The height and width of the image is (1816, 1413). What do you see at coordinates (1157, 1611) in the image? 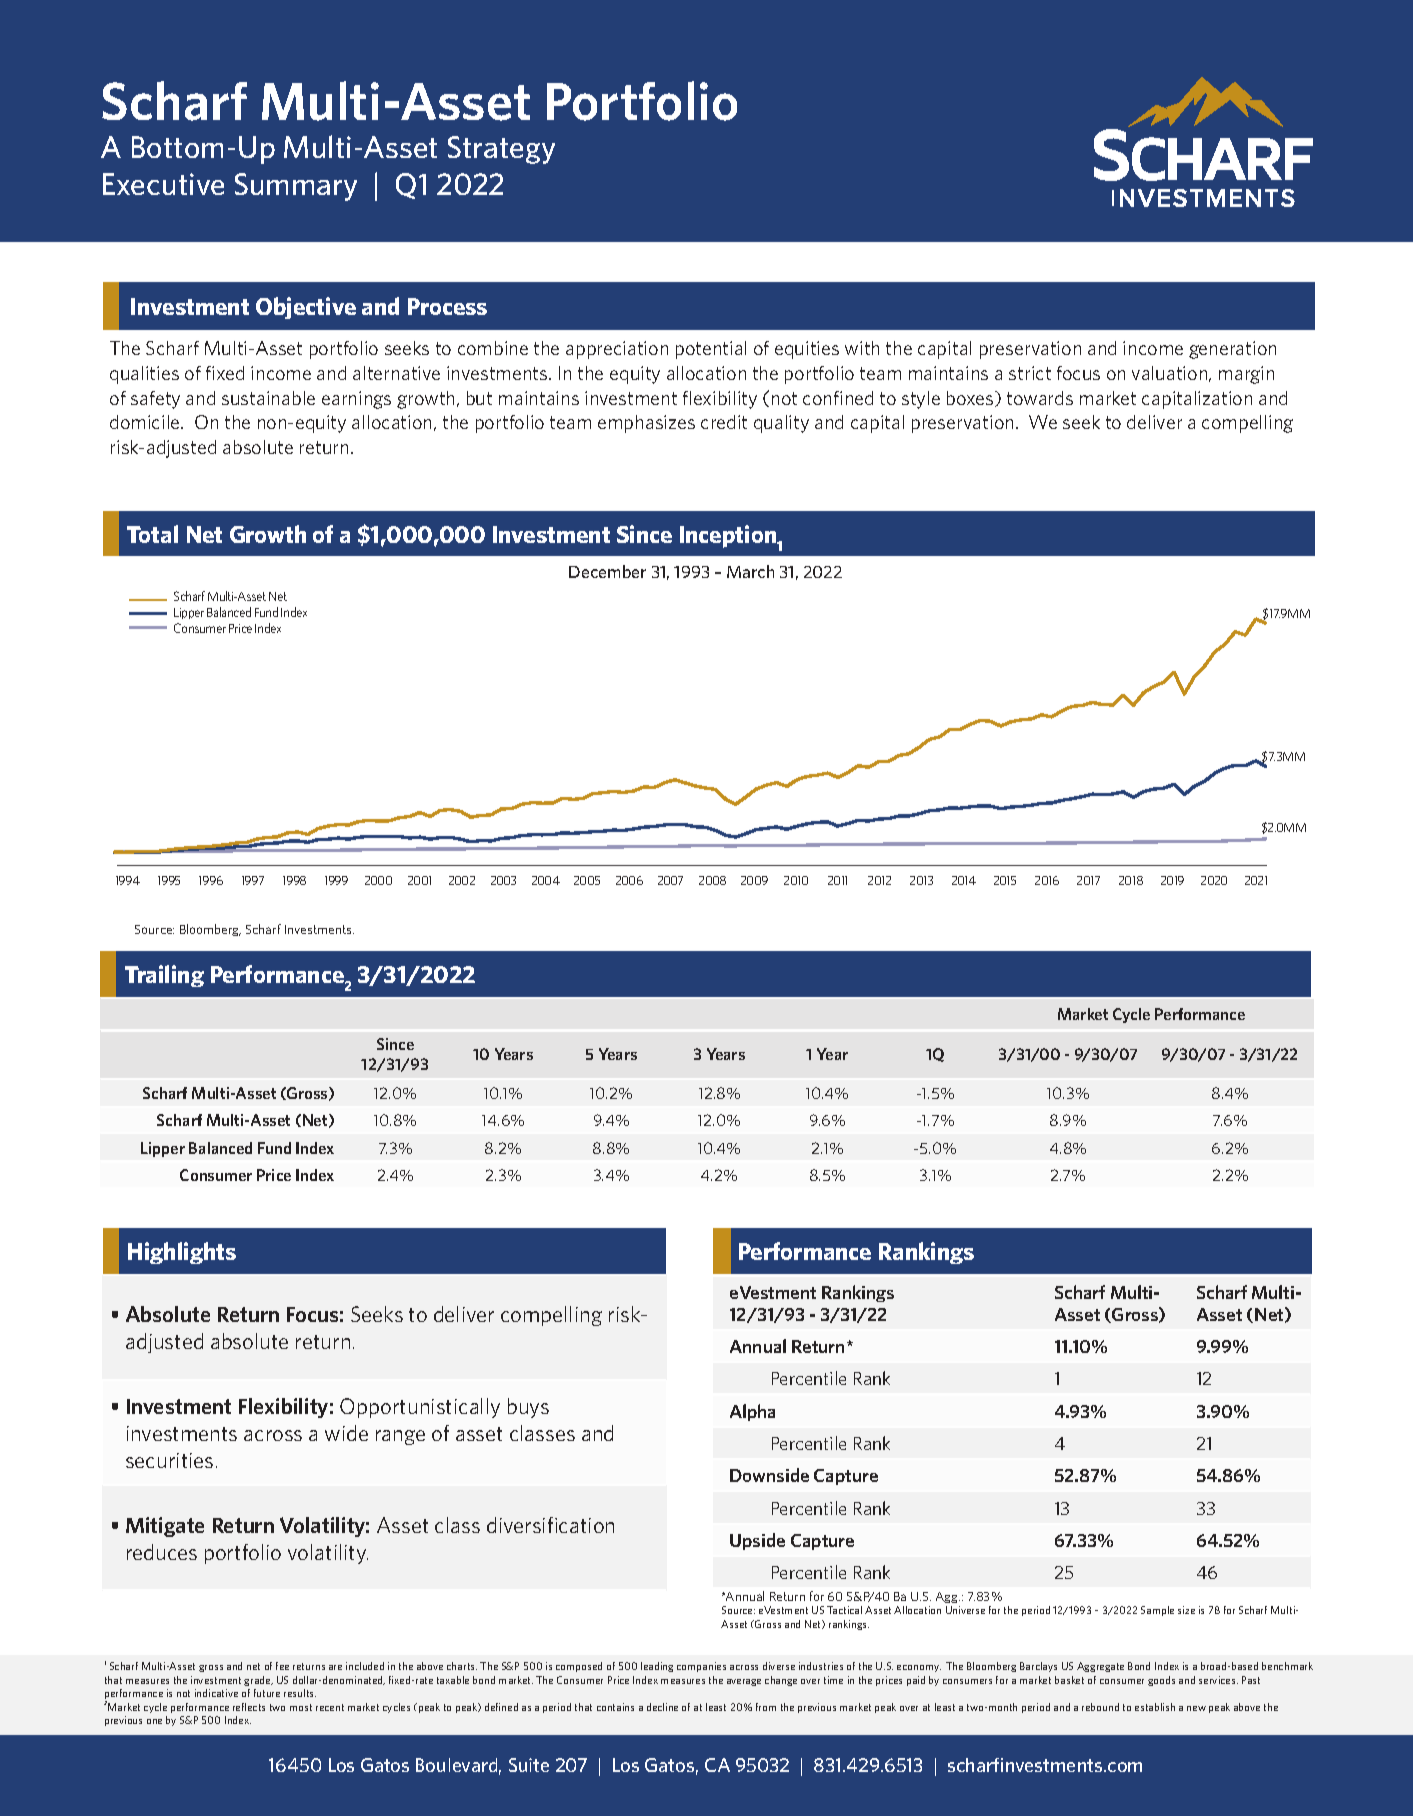
I see `Sample` at bounding box center [1157, 1611].
